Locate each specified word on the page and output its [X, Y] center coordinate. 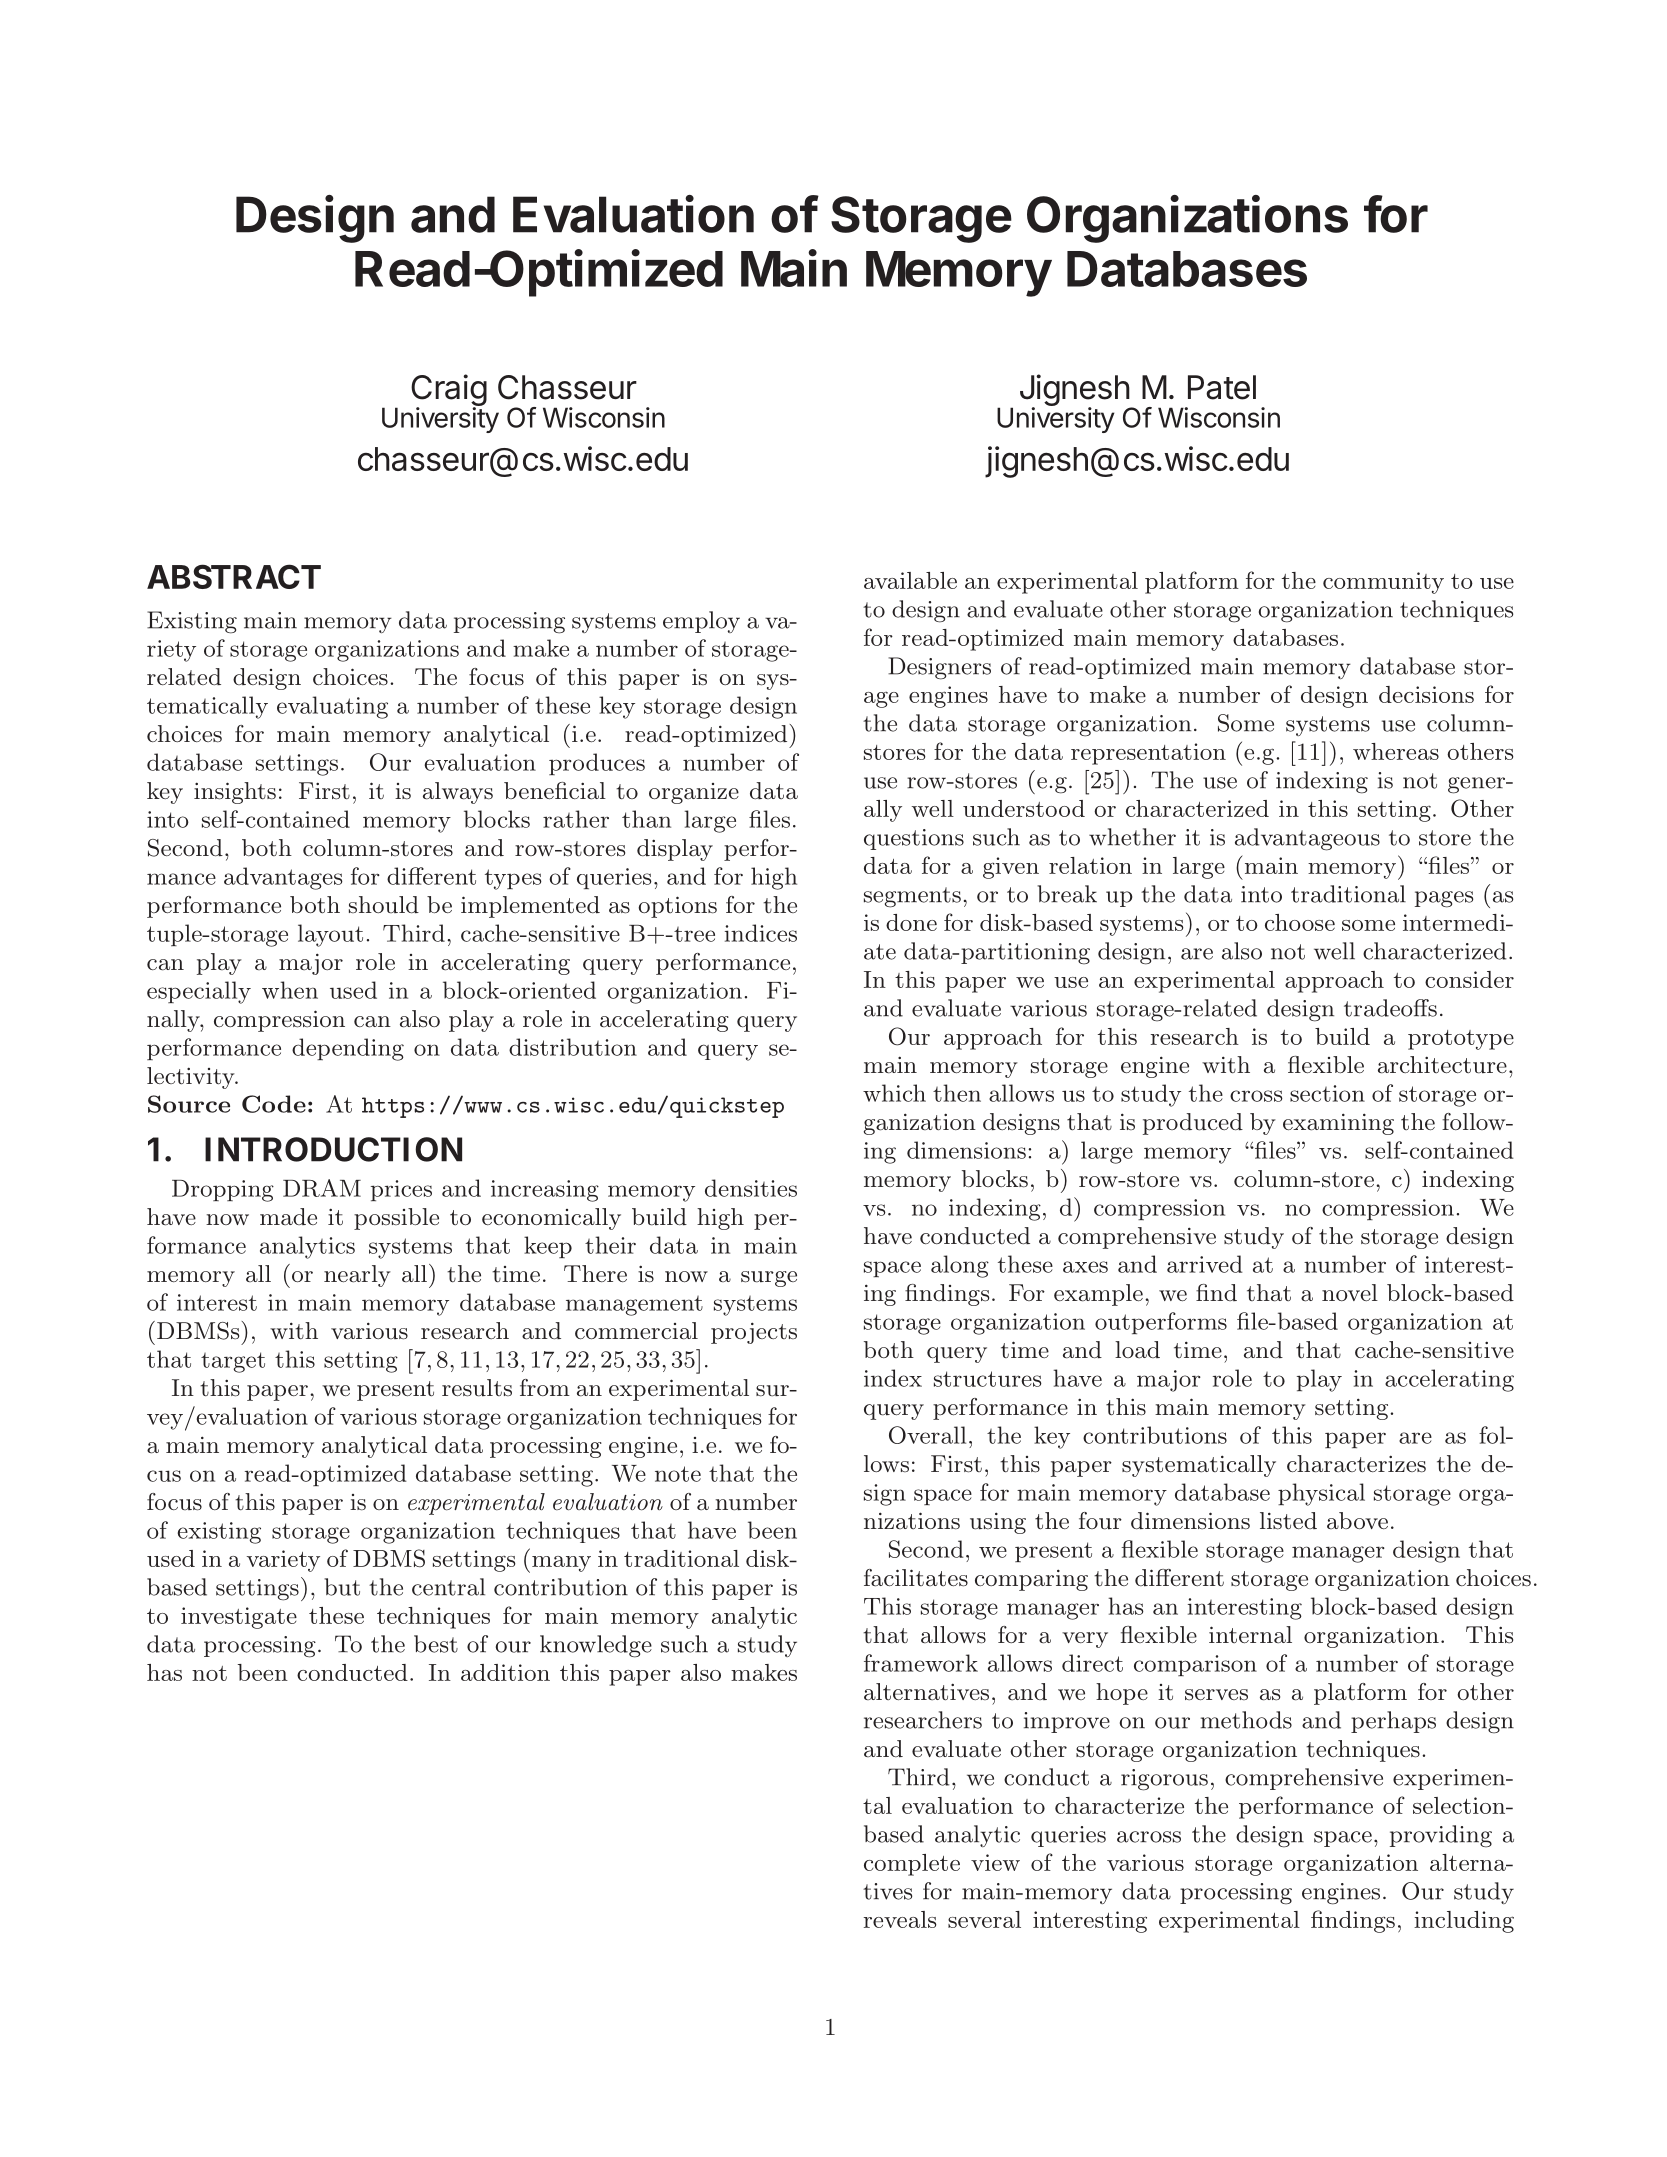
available [910, 580]
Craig [449, 391]
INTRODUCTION [333, 1149]
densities [751, 1188]
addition [505, 1672]
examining [1338, 1124]
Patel [1222, 387]
